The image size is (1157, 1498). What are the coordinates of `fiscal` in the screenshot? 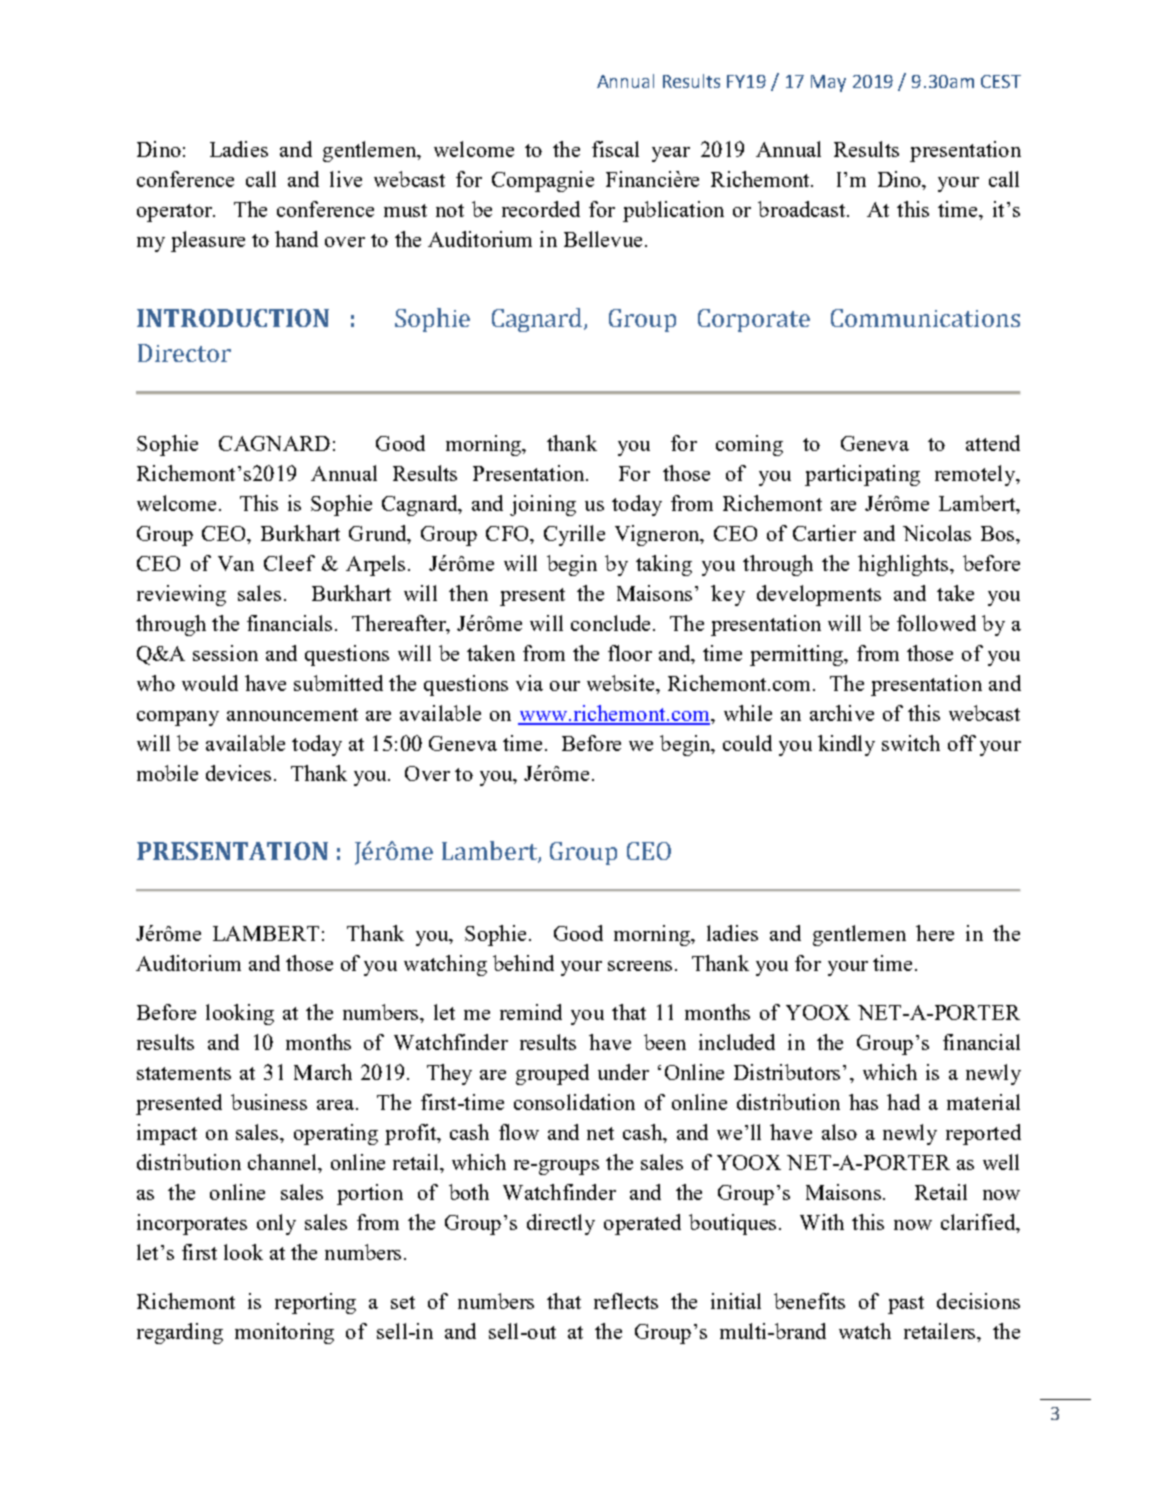 It's located at (615, 149).
